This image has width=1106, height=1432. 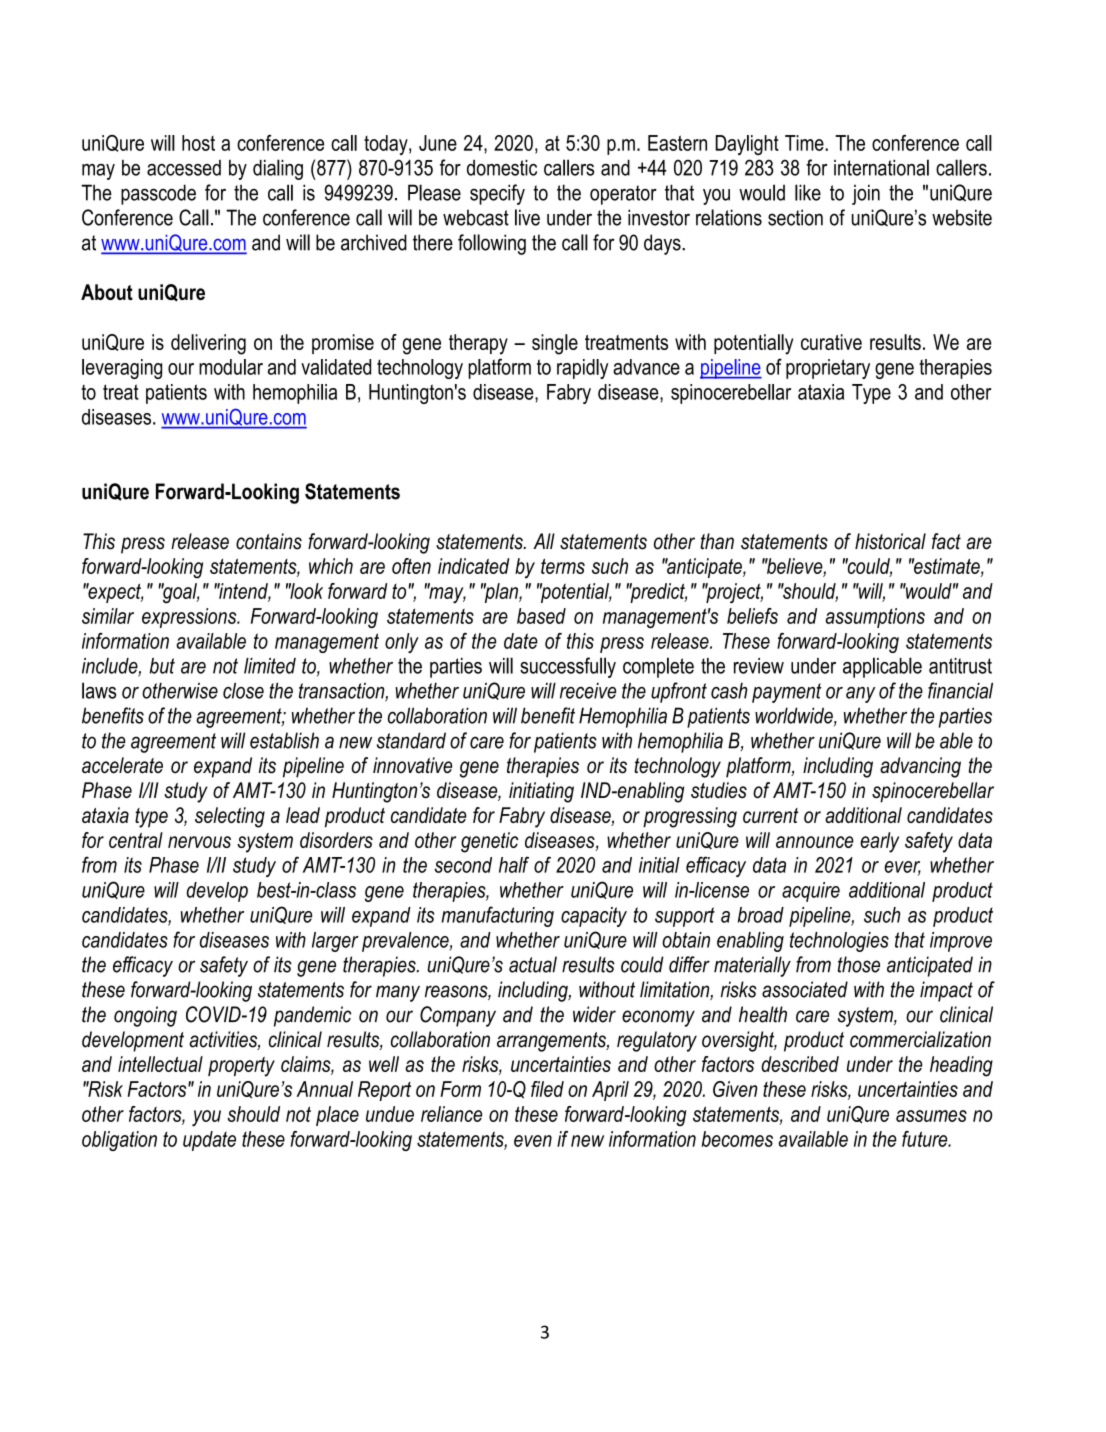 What do you see at coordinates (541, 616) in the image?
I see `based` at bounding box center [541, 616].
